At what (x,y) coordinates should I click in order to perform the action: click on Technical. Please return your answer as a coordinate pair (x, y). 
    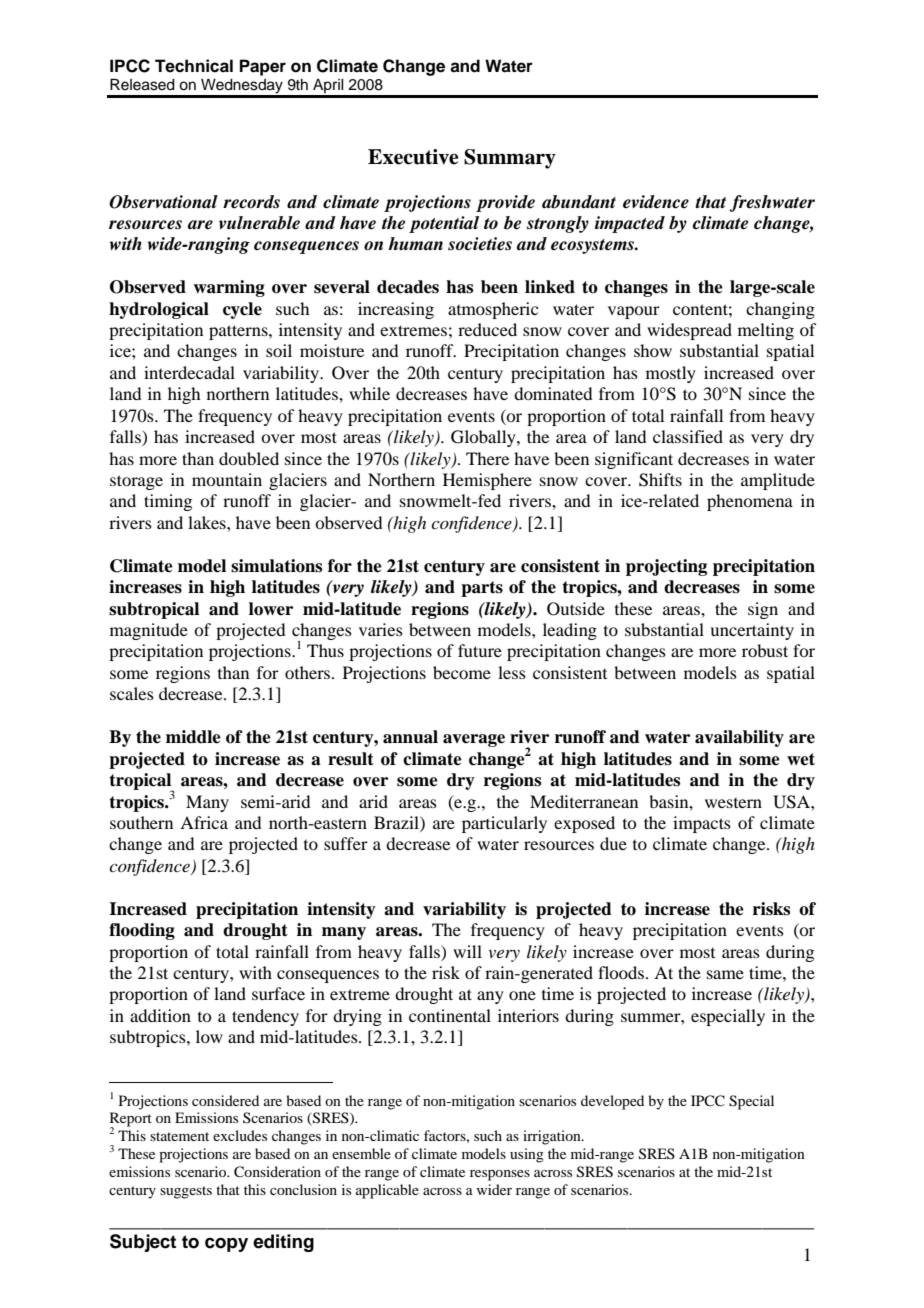
    Looking at the image, I should click on (194, 66).
